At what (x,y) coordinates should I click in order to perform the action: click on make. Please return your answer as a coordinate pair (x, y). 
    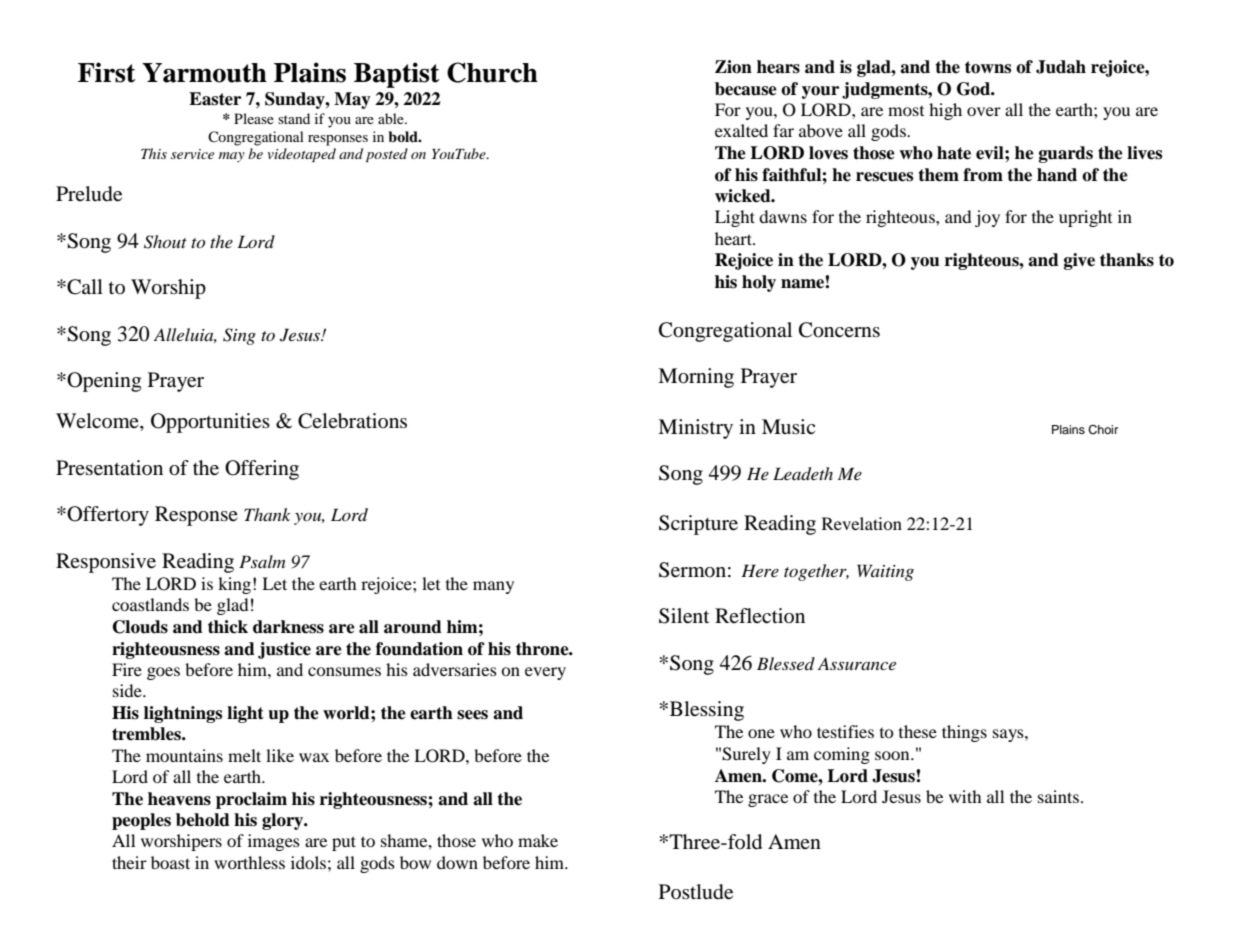
    Looking at the image, I should click on (538, 840).
